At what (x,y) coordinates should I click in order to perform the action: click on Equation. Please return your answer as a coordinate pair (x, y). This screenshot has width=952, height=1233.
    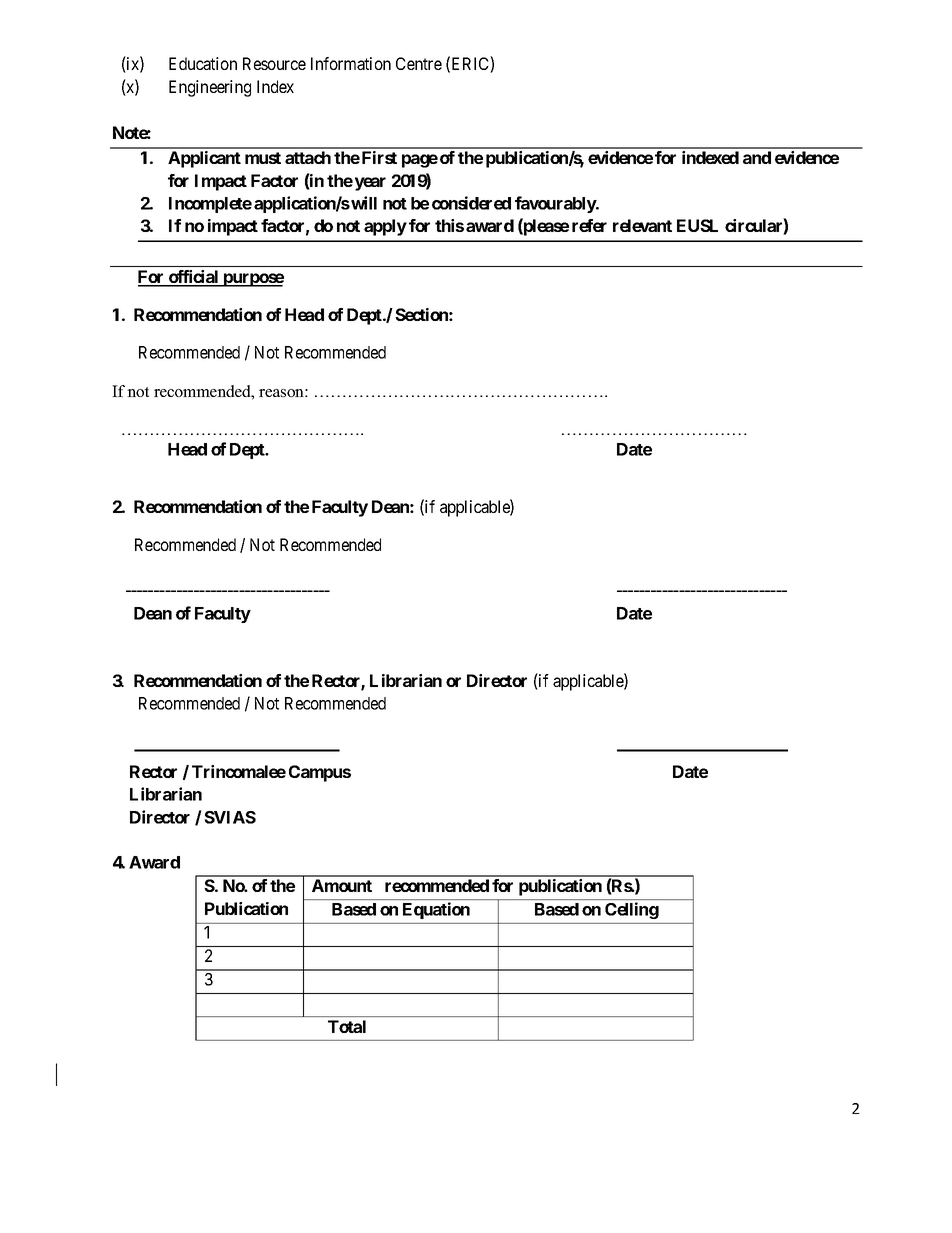
    Looking at the image, I should click on (436, 910).
